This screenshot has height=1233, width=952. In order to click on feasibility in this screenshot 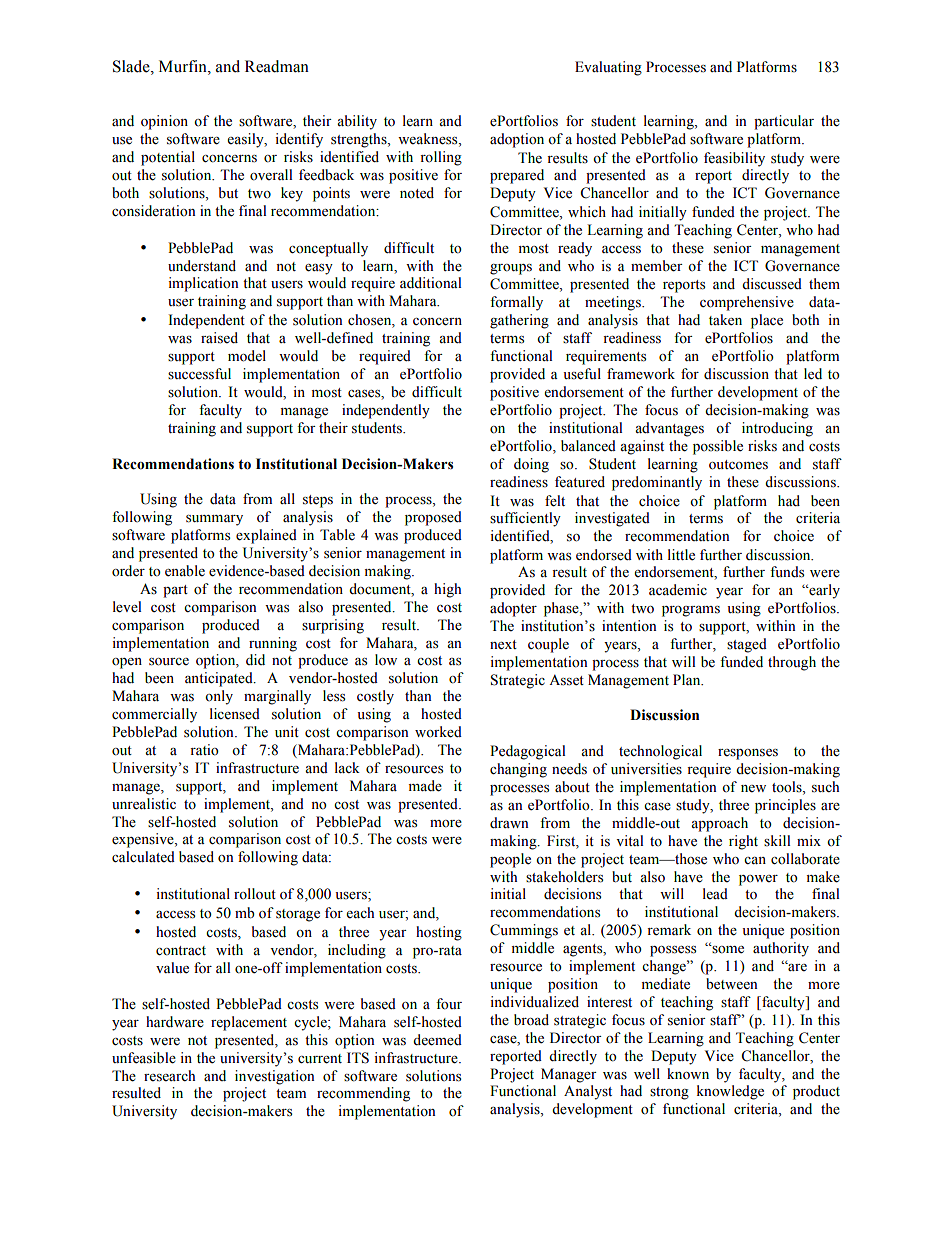, I will do `click(734, 159)`.
